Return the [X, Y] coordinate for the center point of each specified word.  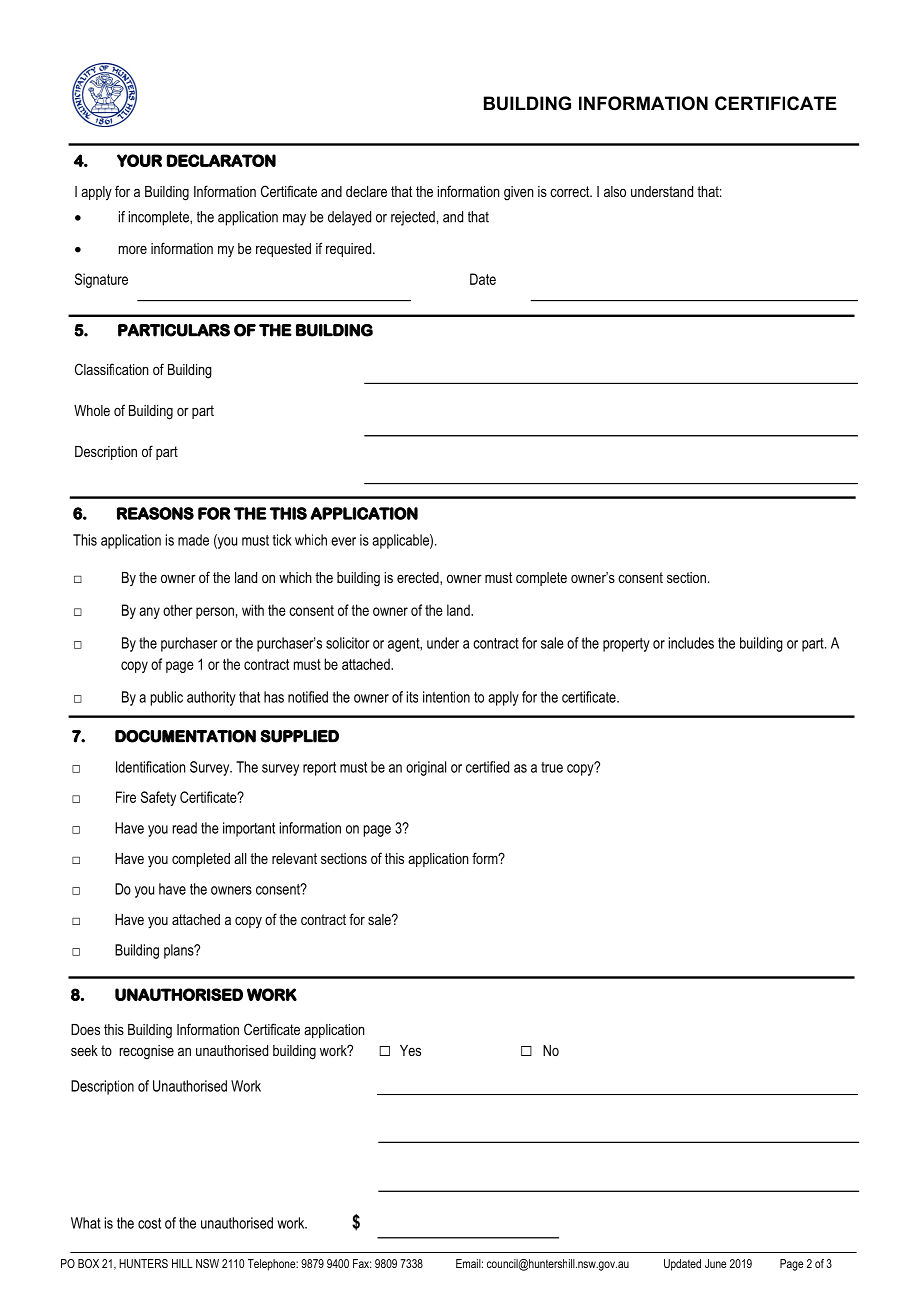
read [185, 828]
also [615, 191]
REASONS [155, 513]
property [626, 645]
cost [149, 1223]
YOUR [139, 160]
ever [343, 541]
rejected [413, 218]
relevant [294, 858]
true [552, 767]
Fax [362, 1263]
